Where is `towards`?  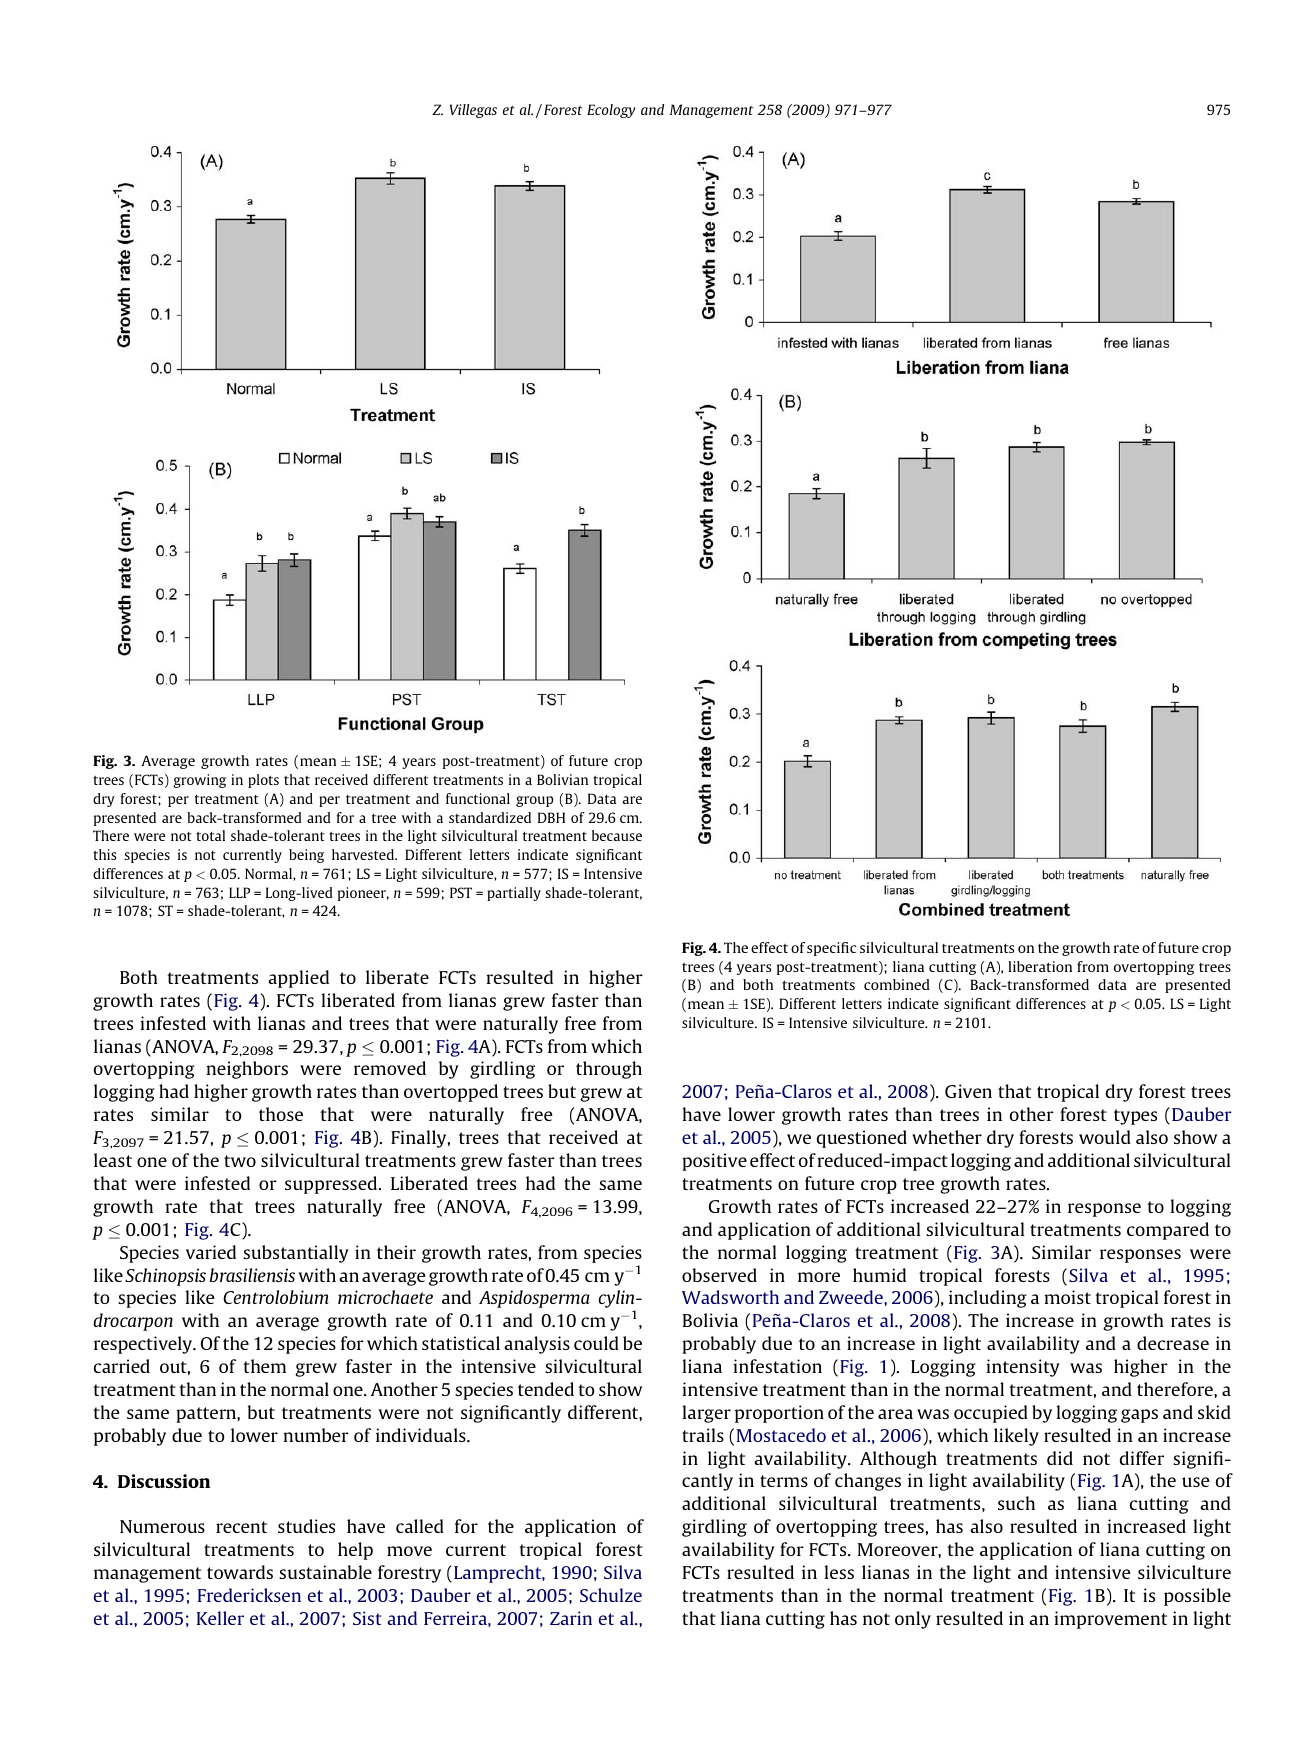 towards is located at coordinates (240, 1572).
